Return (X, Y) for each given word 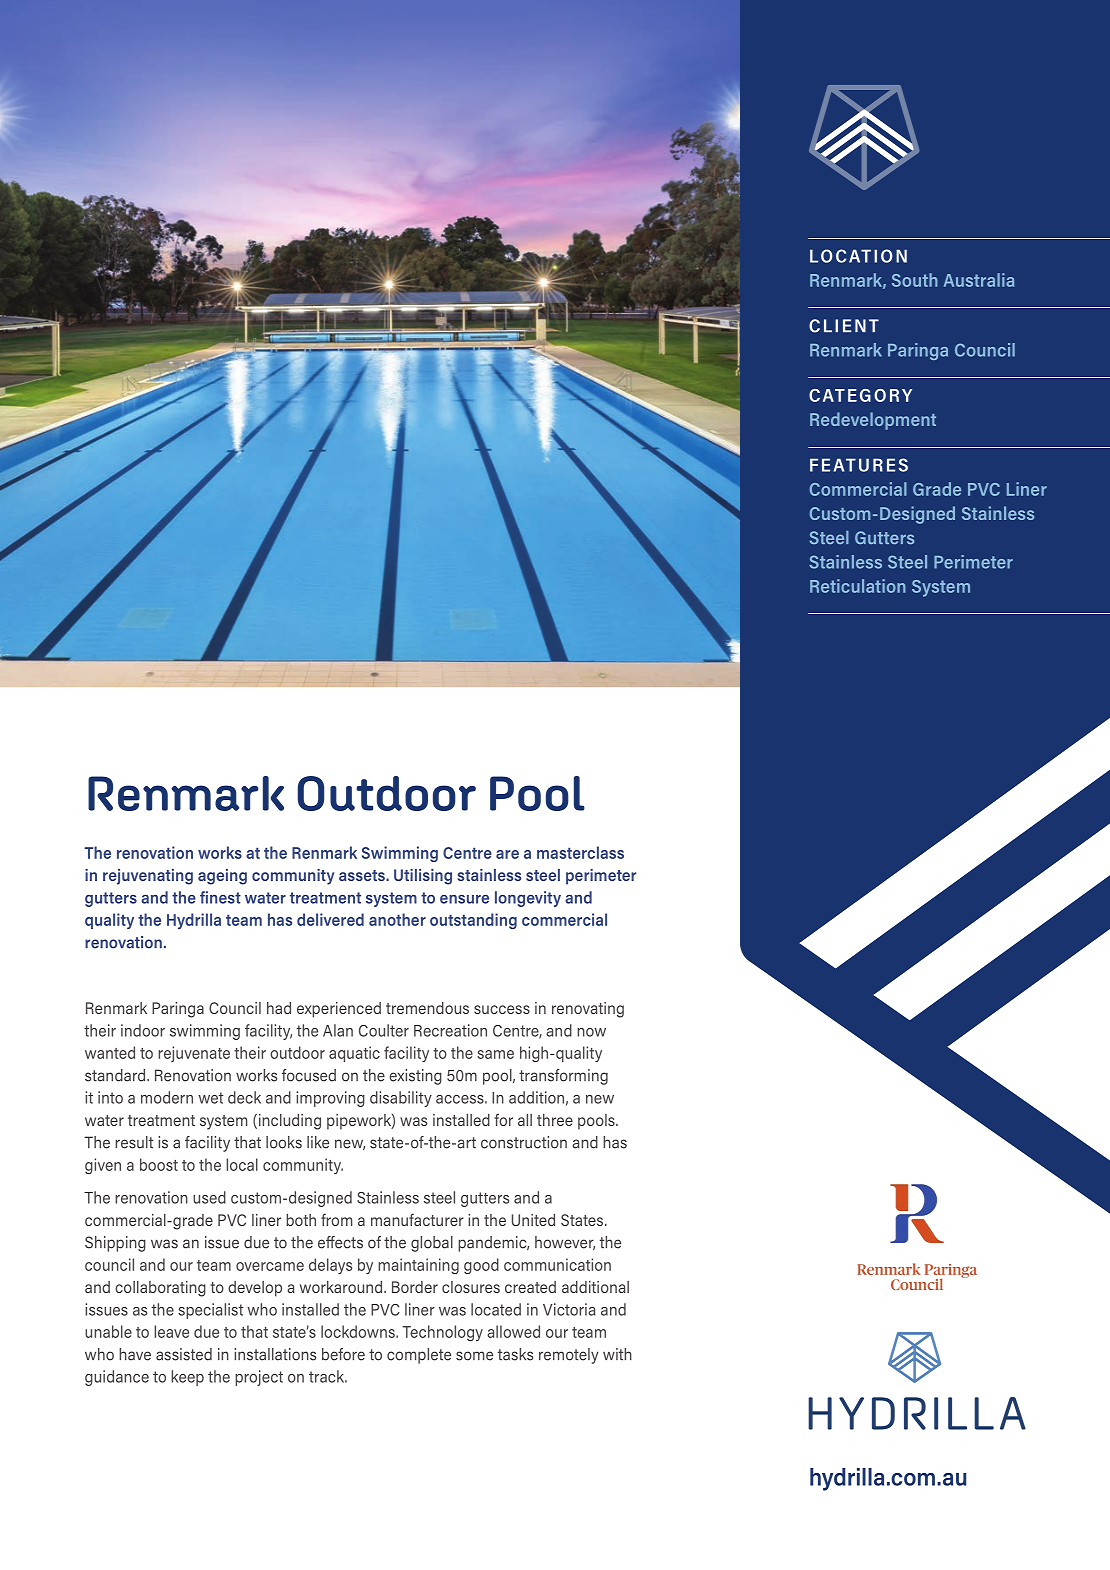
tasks (515, 1354)
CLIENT (844, 326)
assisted (184, 1354)
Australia (979, 280)
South (915, 280)
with (617, 1354)
